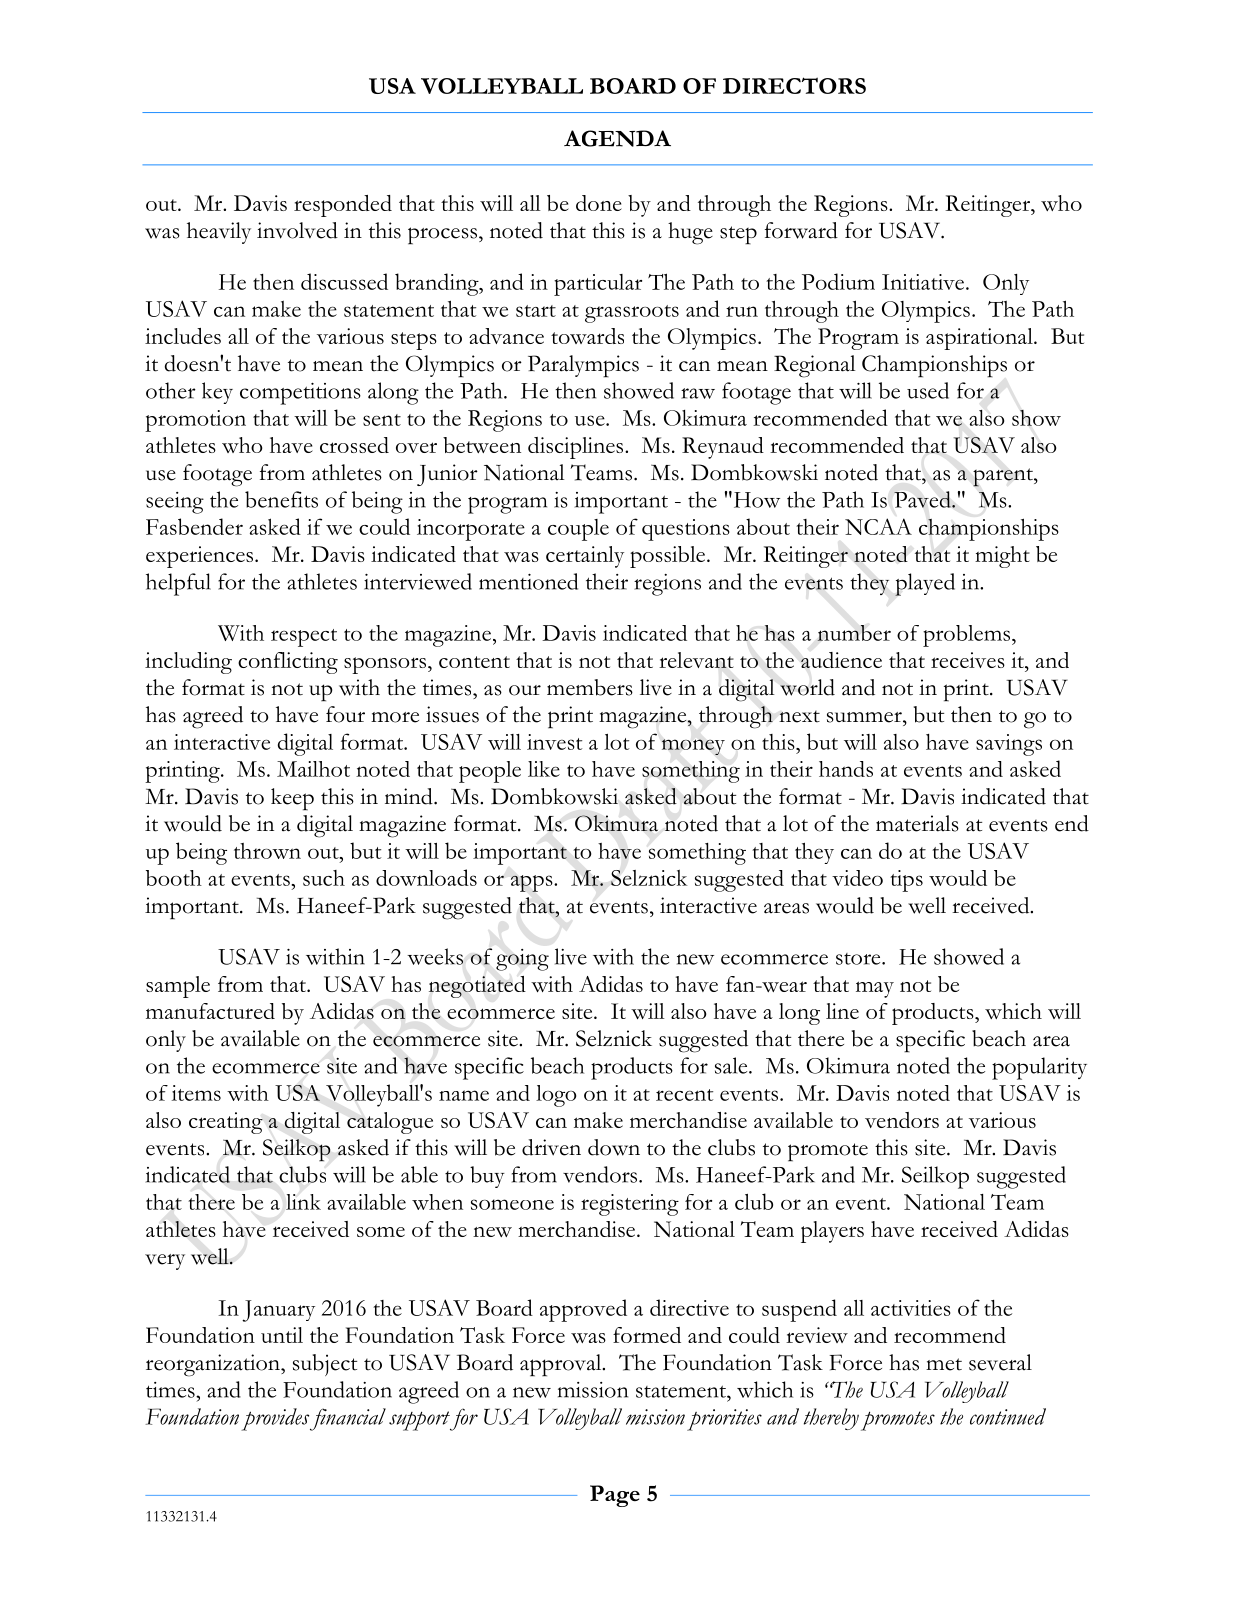 Image resolution: width=1235 pixels, height=1598 pixels. Describe the element at coordinates (210, 1011) in the page. I see `manufactured` at that location.
